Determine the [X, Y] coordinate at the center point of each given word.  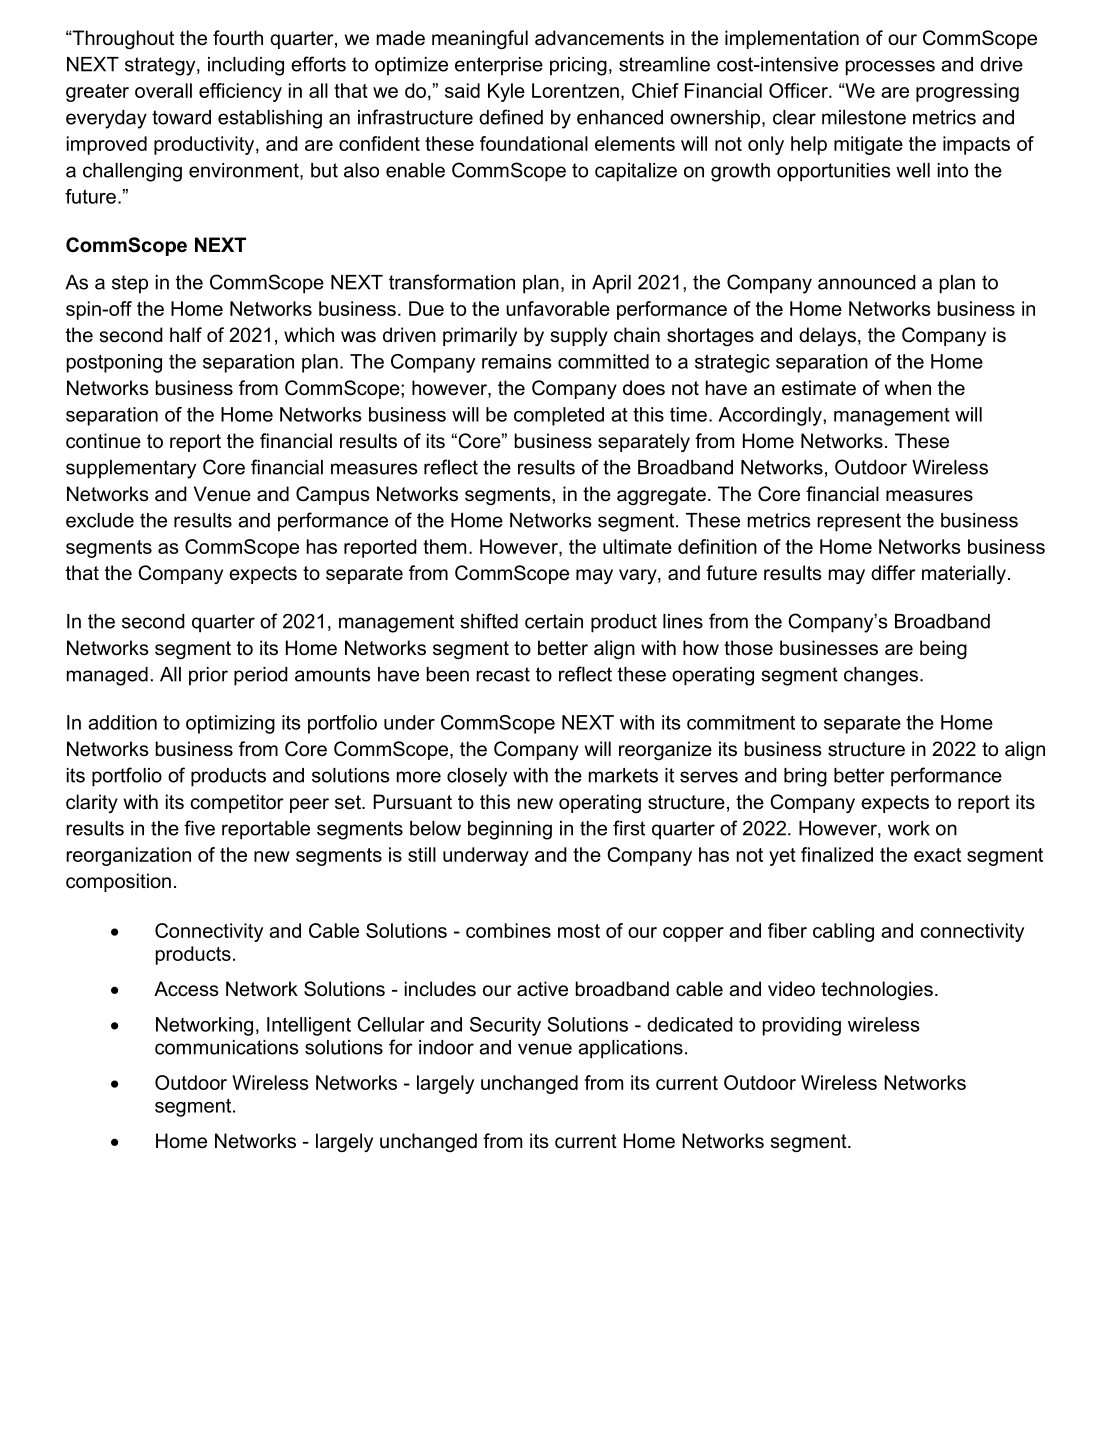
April [611, 284]
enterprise [499, 66]
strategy [161, 66]
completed [559, 416]
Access [186, 989]
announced [867, 282]
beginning [510, 830]
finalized [837, 854]
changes [882, 676]
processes [890, 68]
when [908, 388]
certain [554, 621]
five [199, 828]
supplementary [131, 469]
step [130, 284]
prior [208, 676]
